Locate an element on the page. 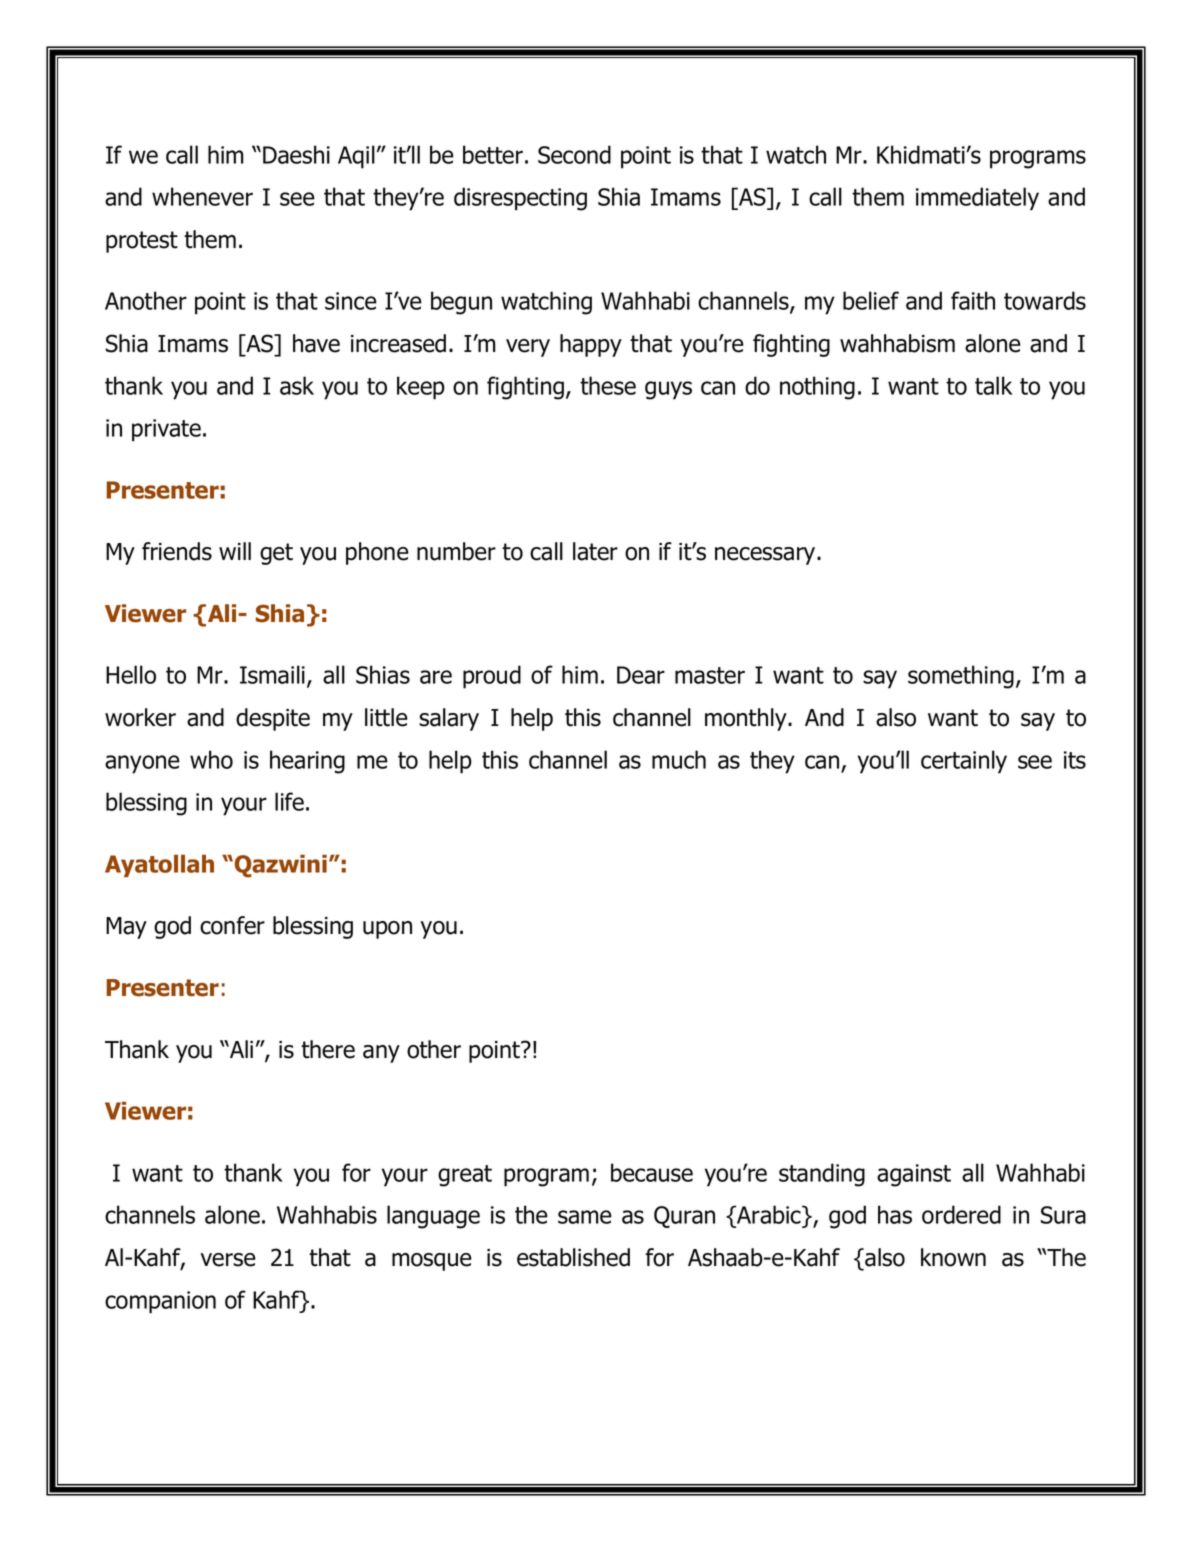 The image size is (1192, 1542). certainly is located at coordinates (964, 762).
